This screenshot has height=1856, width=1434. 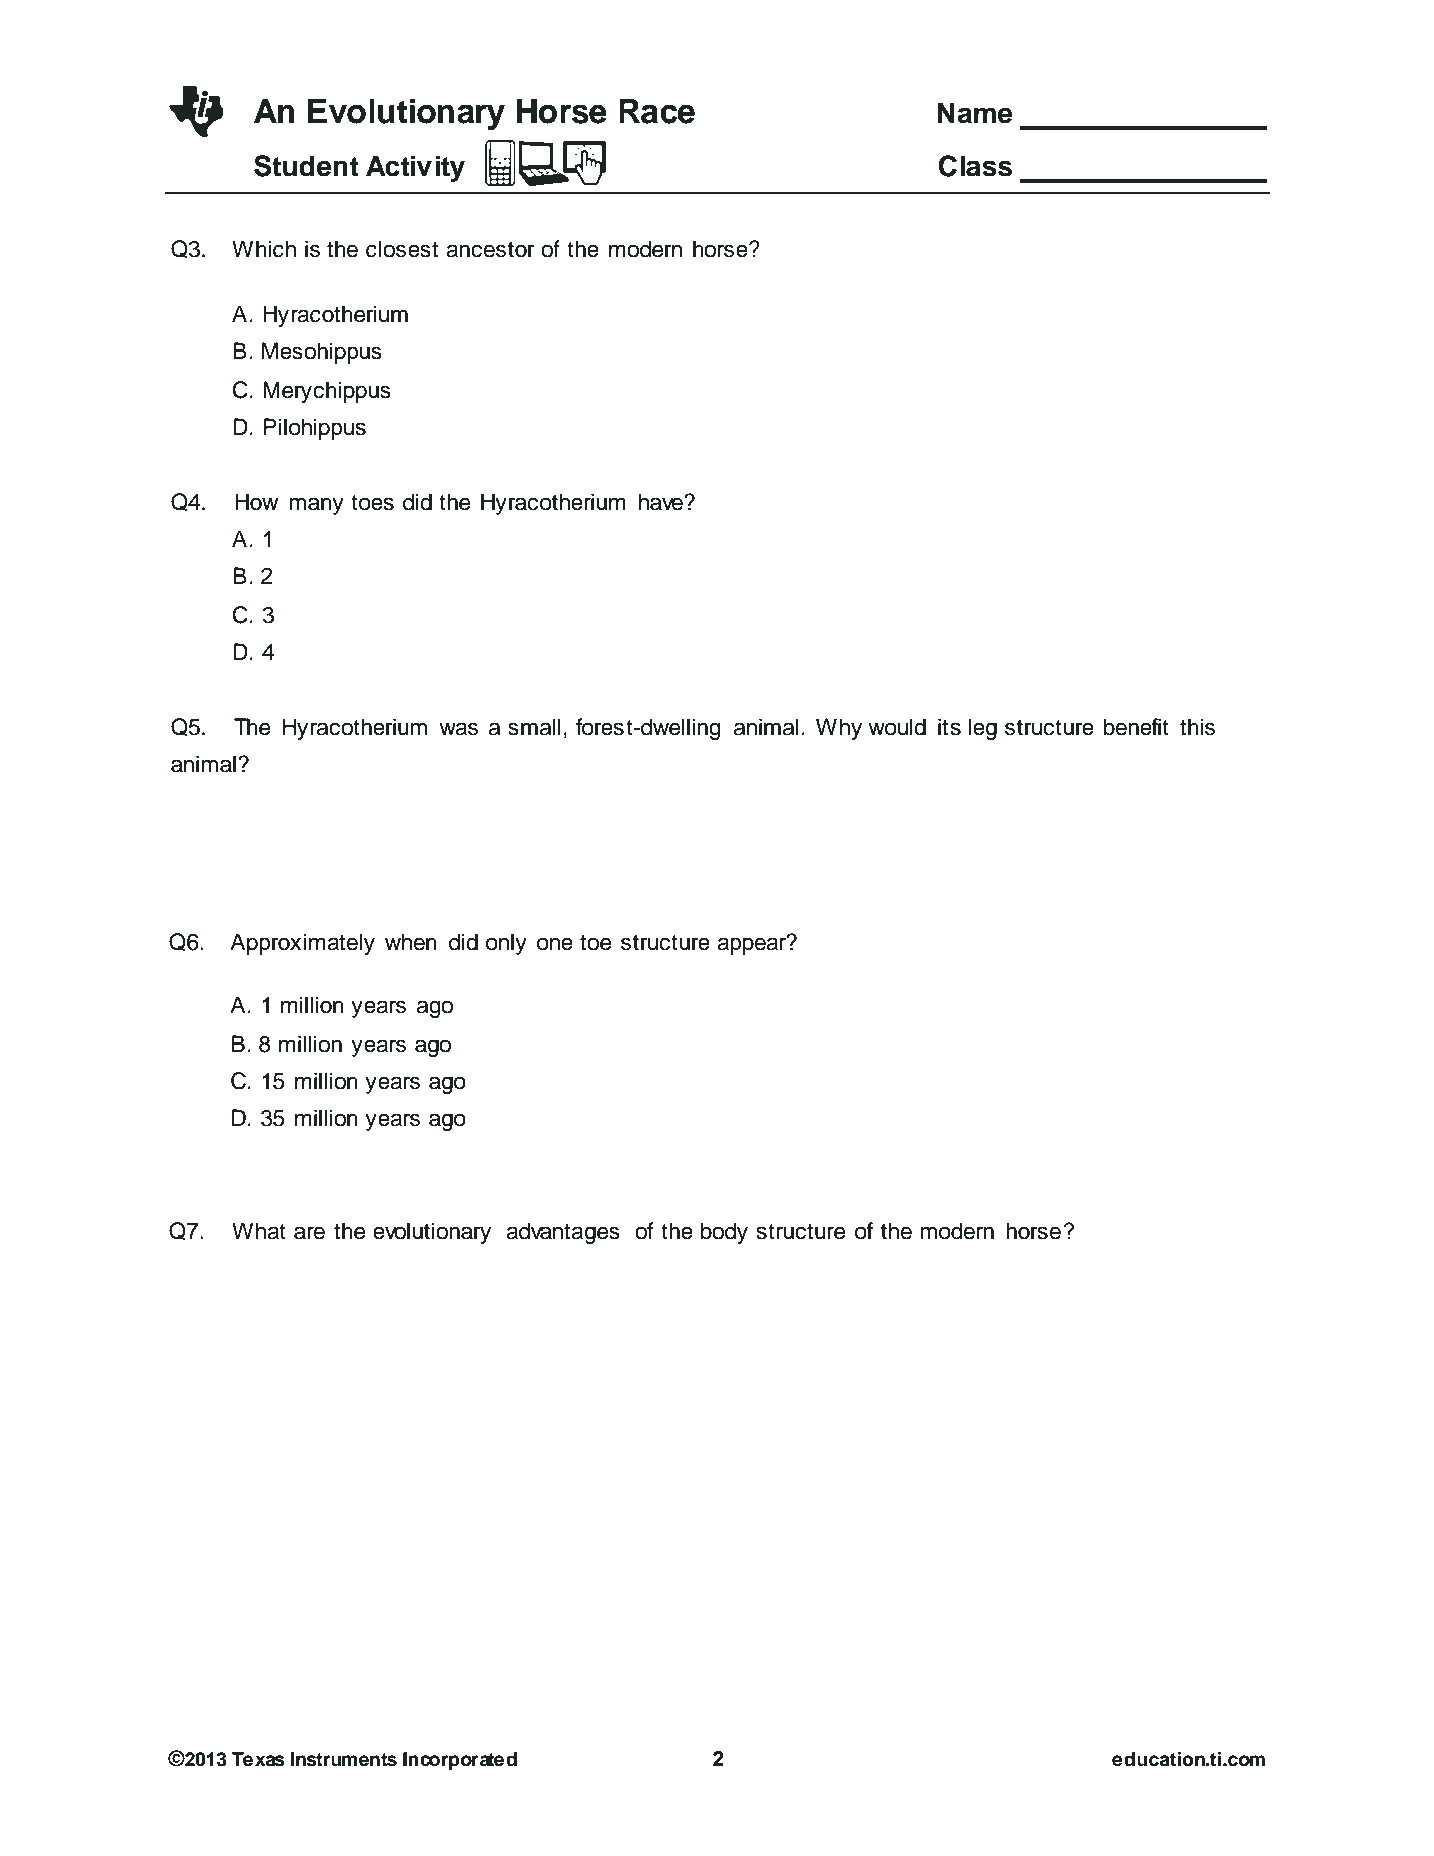 I want to click on benefit, so click(x=1136, y=727).
